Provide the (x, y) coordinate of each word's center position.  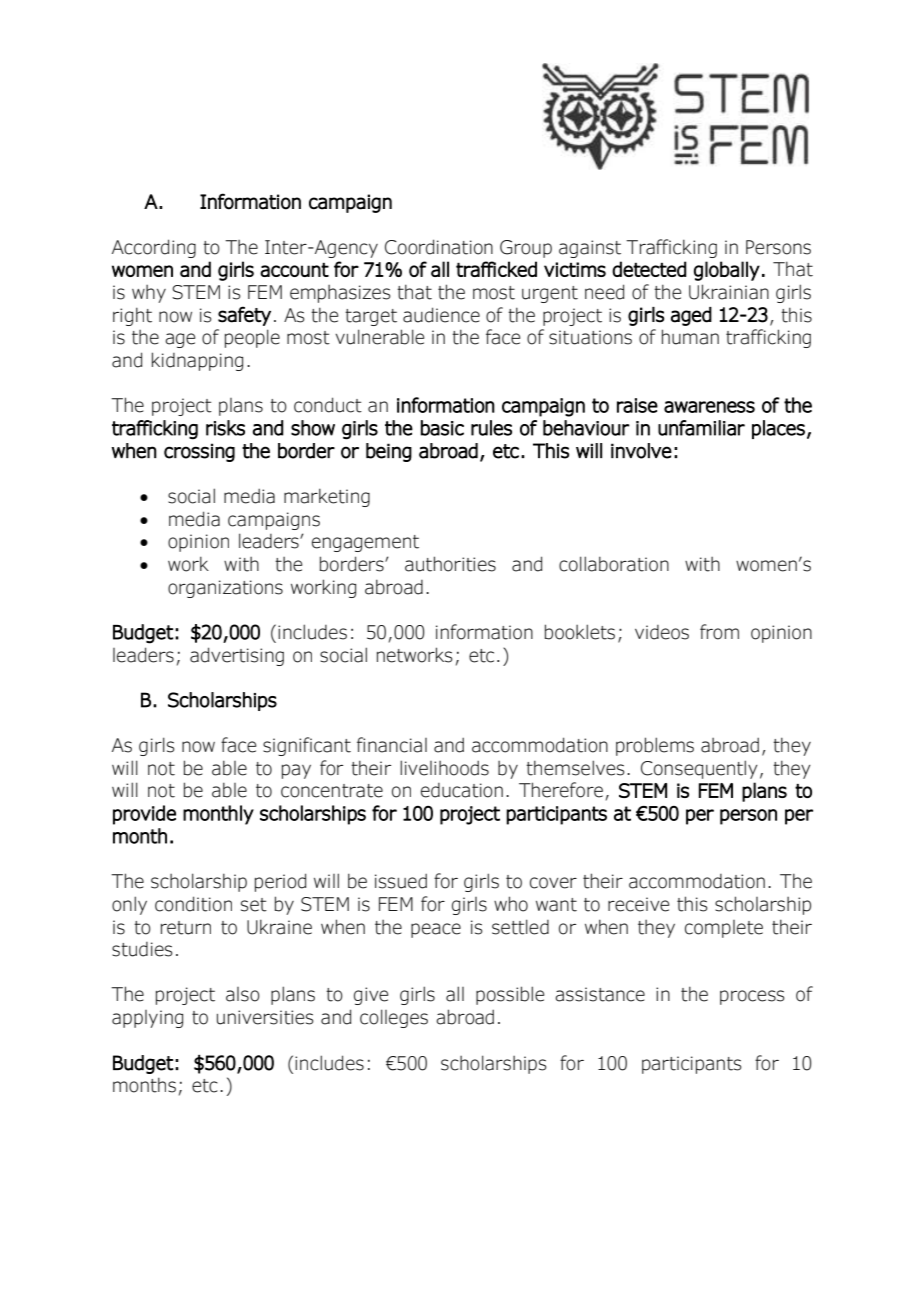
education (462, 790)
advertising (237, 656)
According (154, 248)
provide (144, 815)
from (719, 632)
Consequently (699, 769)
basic (442, 428)
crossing (199, 452)
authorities (450, 564)
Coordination (439, 247)
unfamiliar (701, 428)
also (243, 994)
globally (727, 271)
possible (510, 995)
